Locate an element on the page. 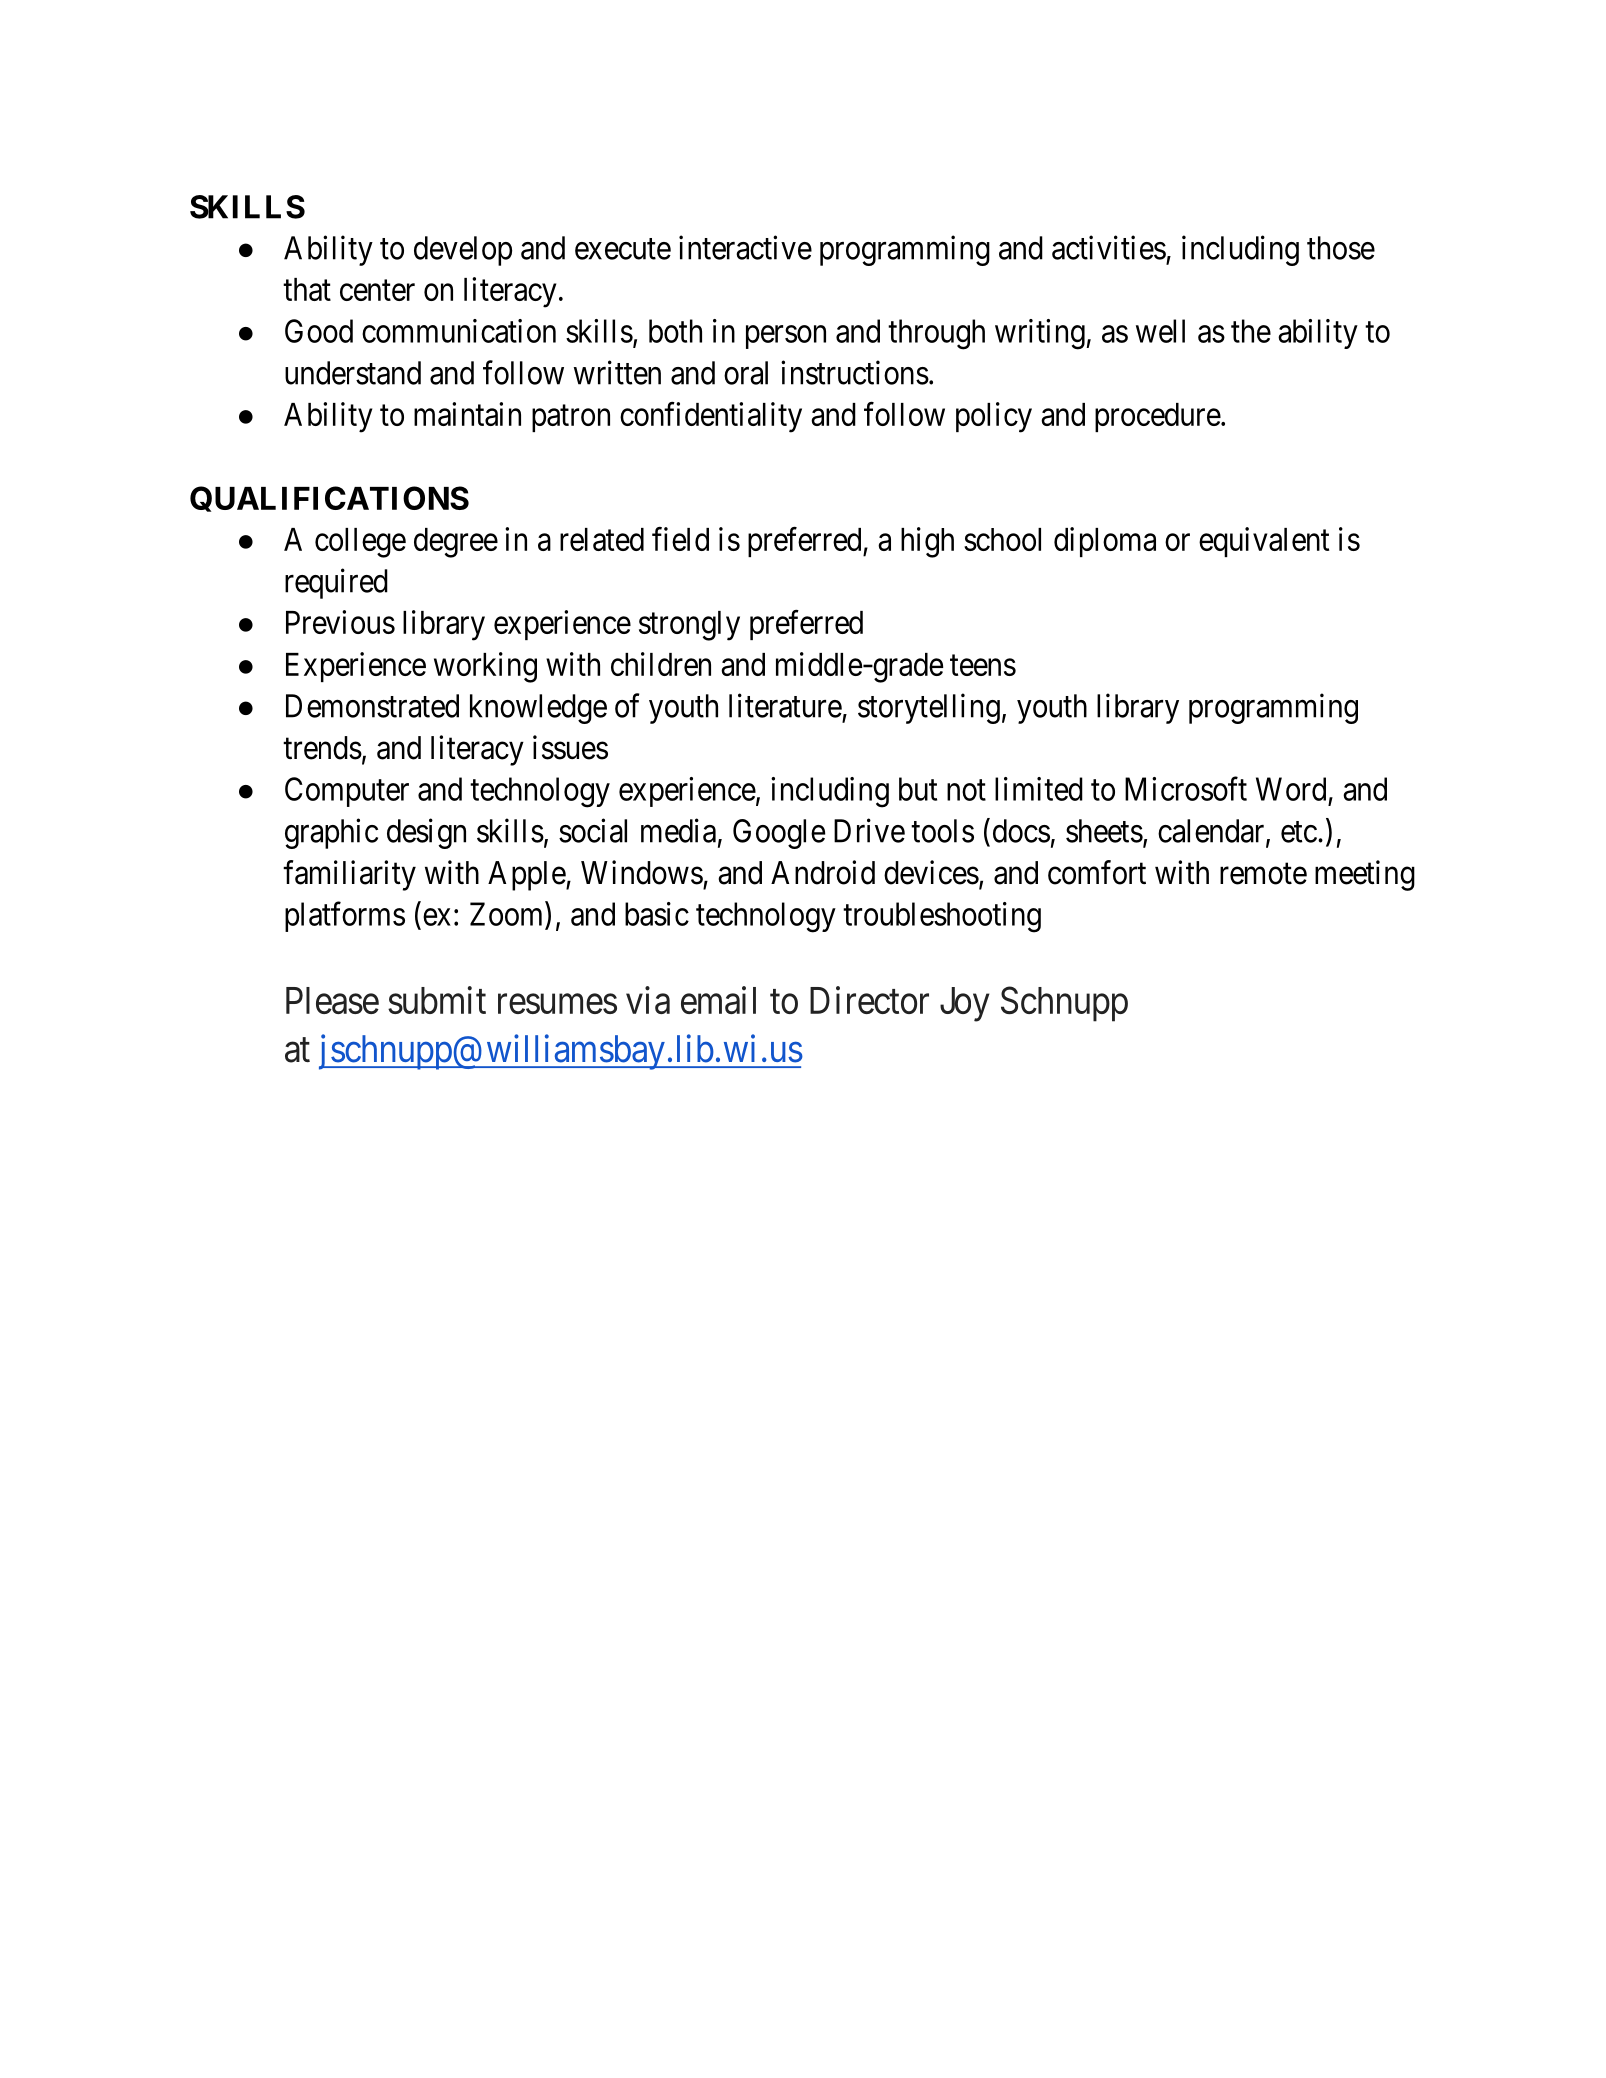 This image has height=2078, width=1606. confidentiality is located at coordinates (711, 417).
